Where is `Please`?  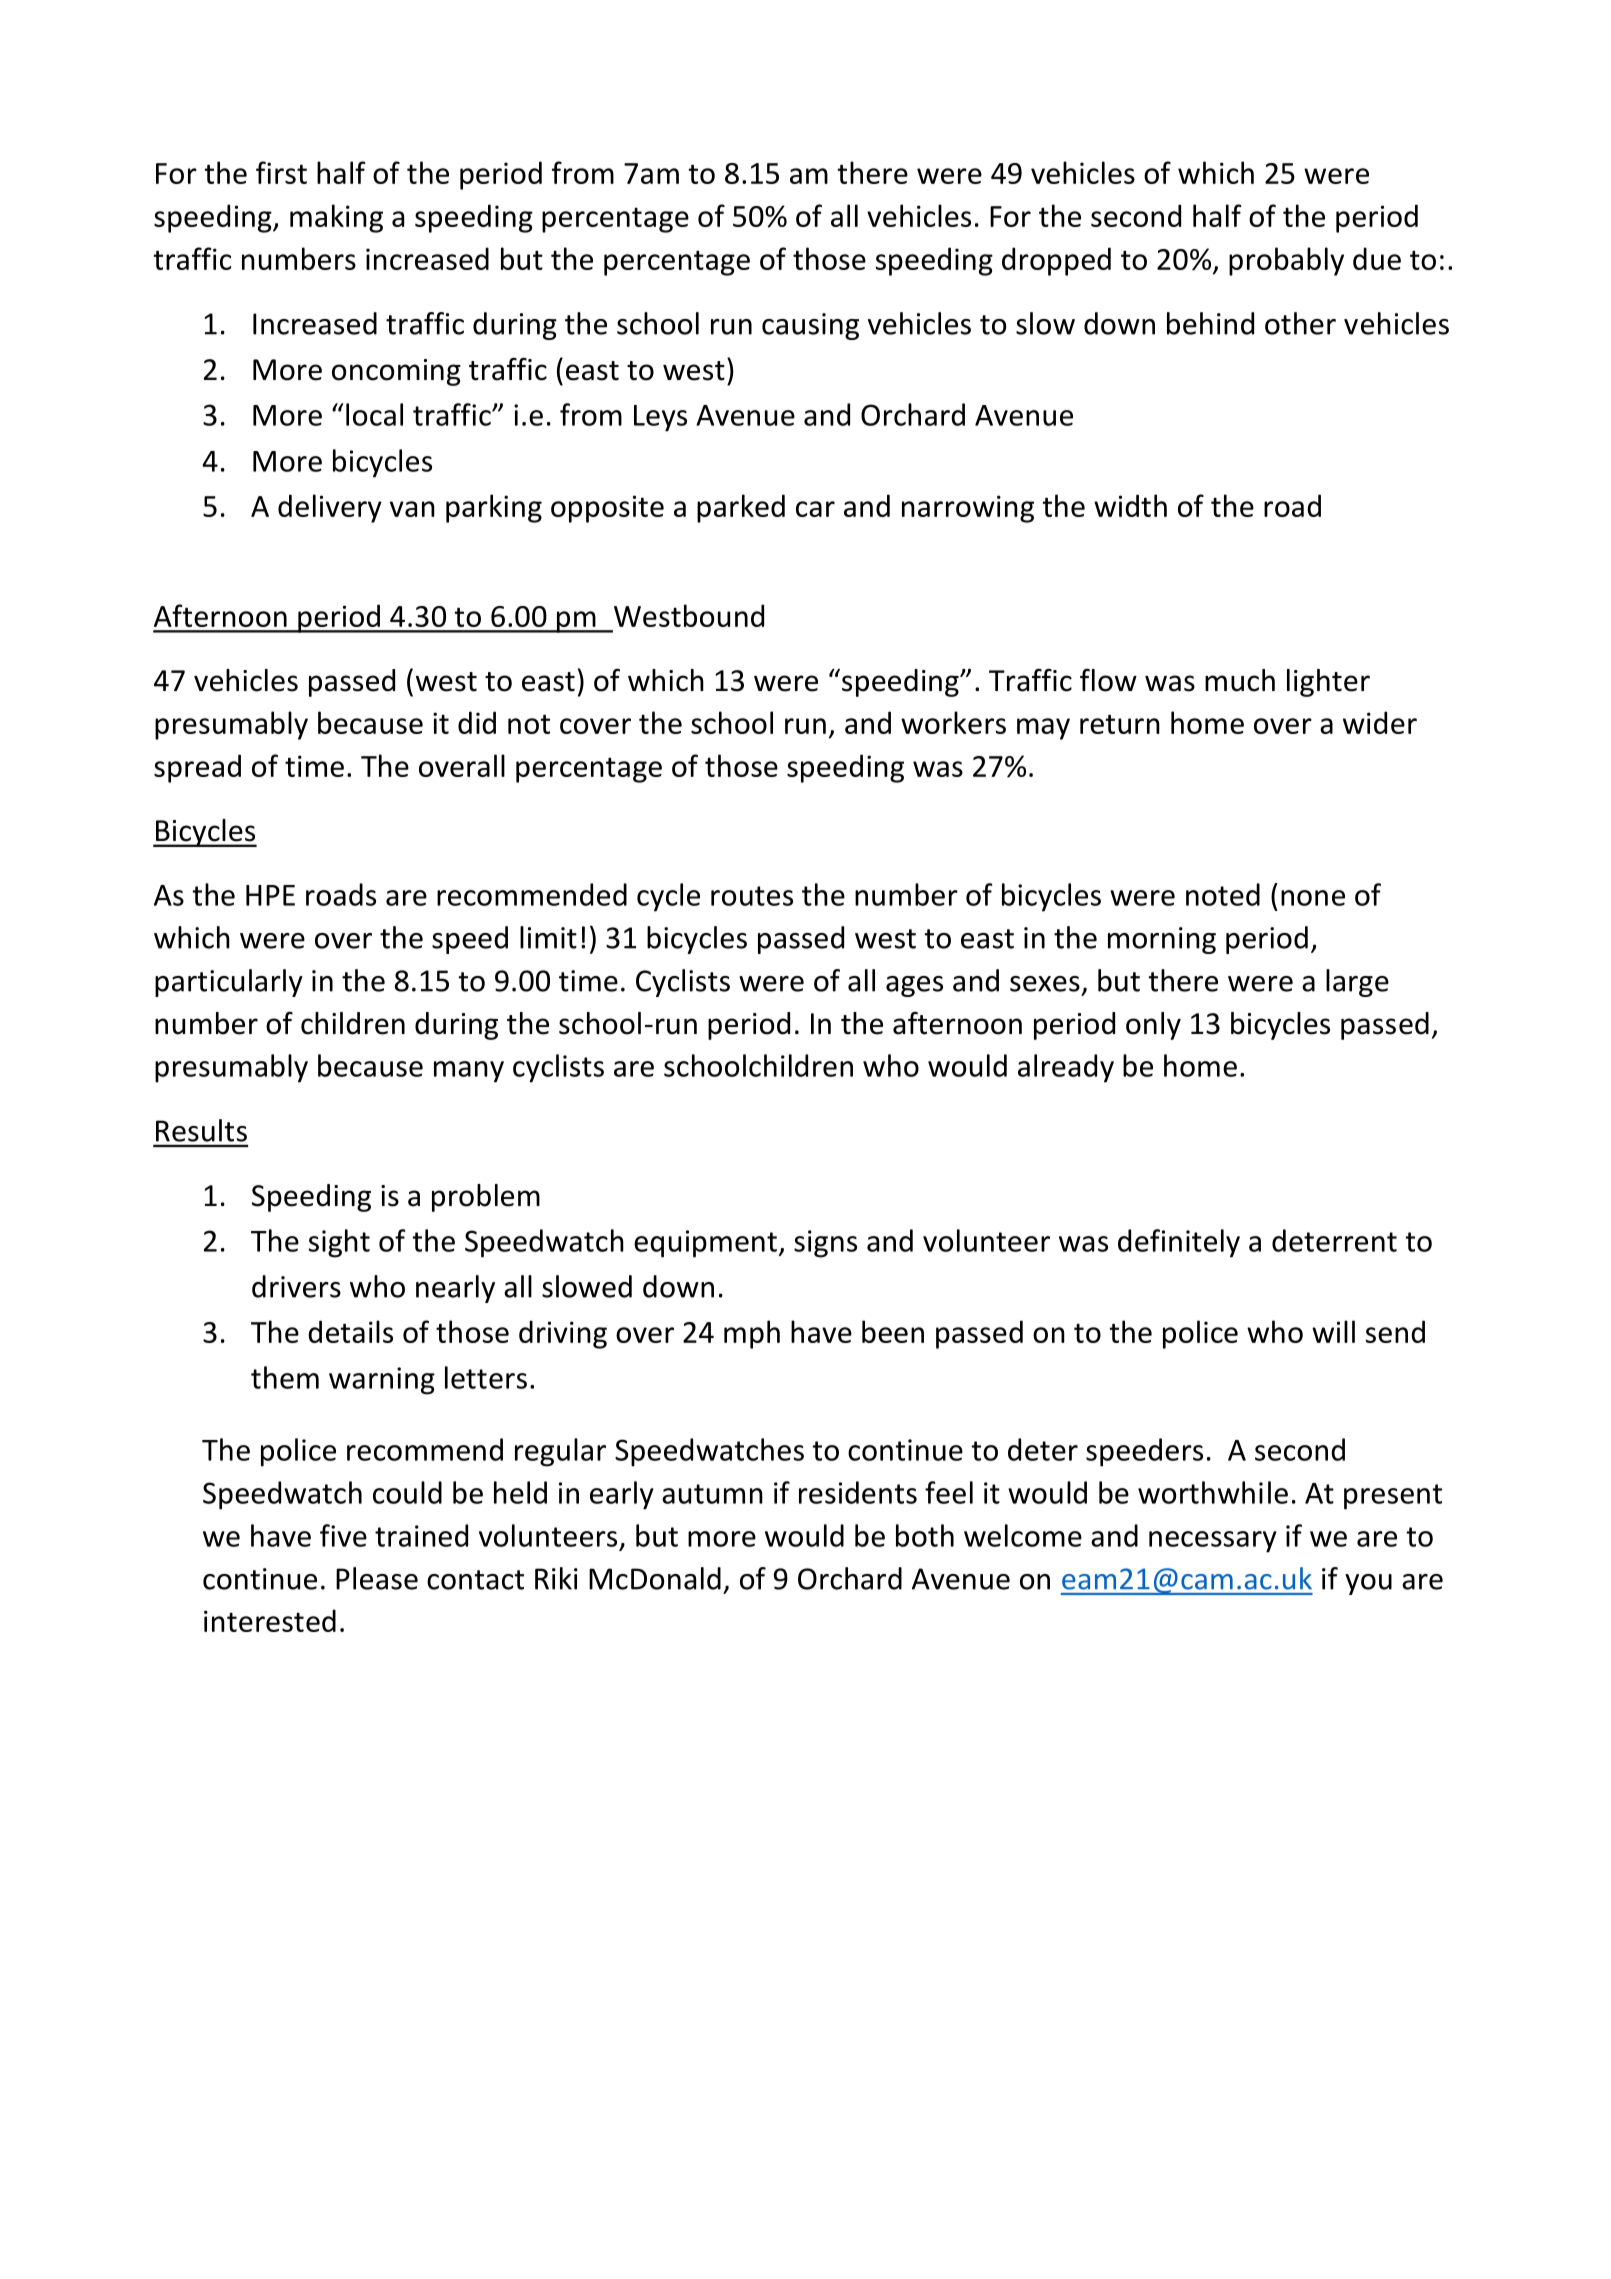
Please is located at coordinates (377, 1578).
